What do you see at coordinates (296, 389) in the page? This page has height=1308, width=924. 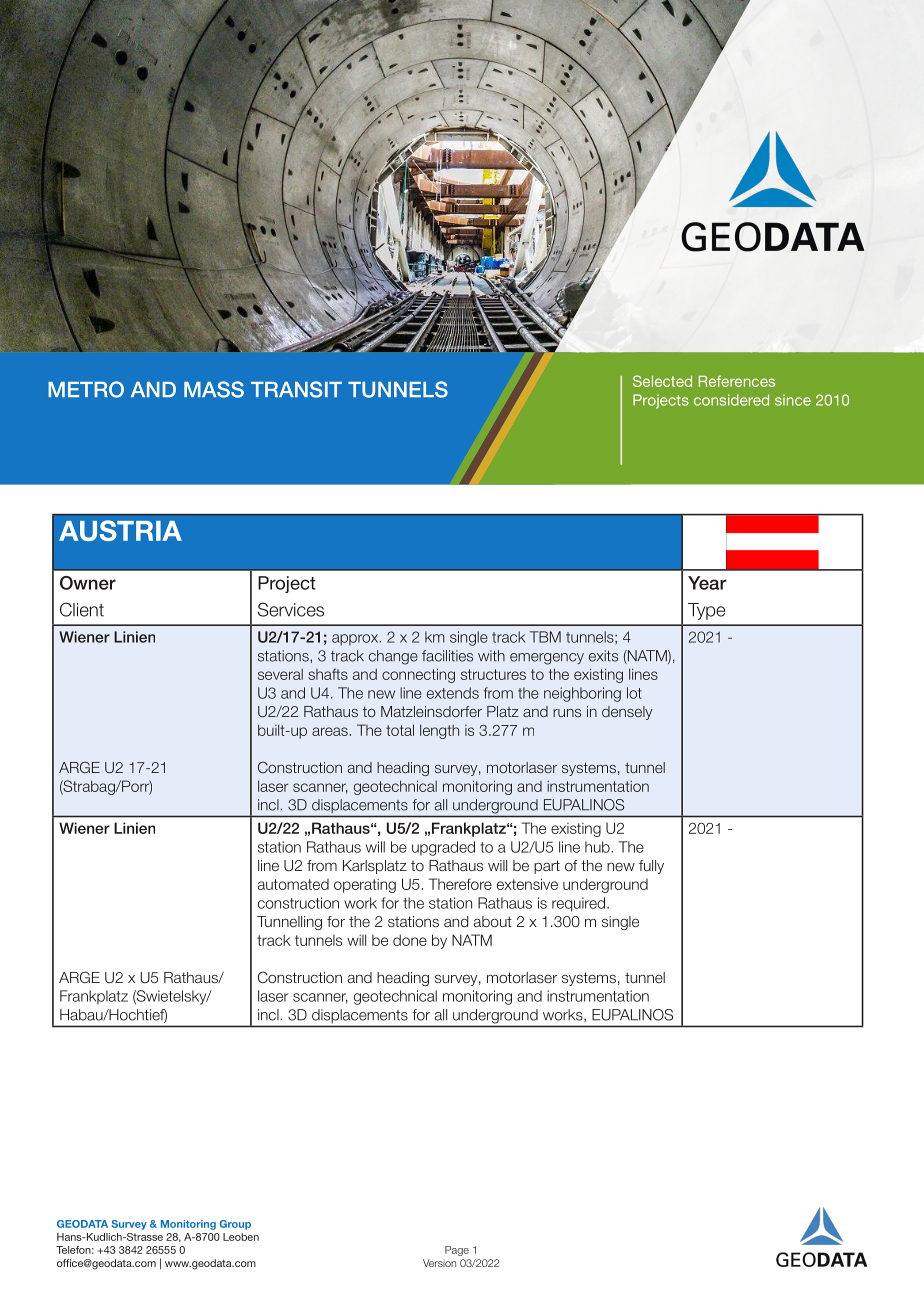 I see `TRANSIT` at bounding box center [296, 389].
